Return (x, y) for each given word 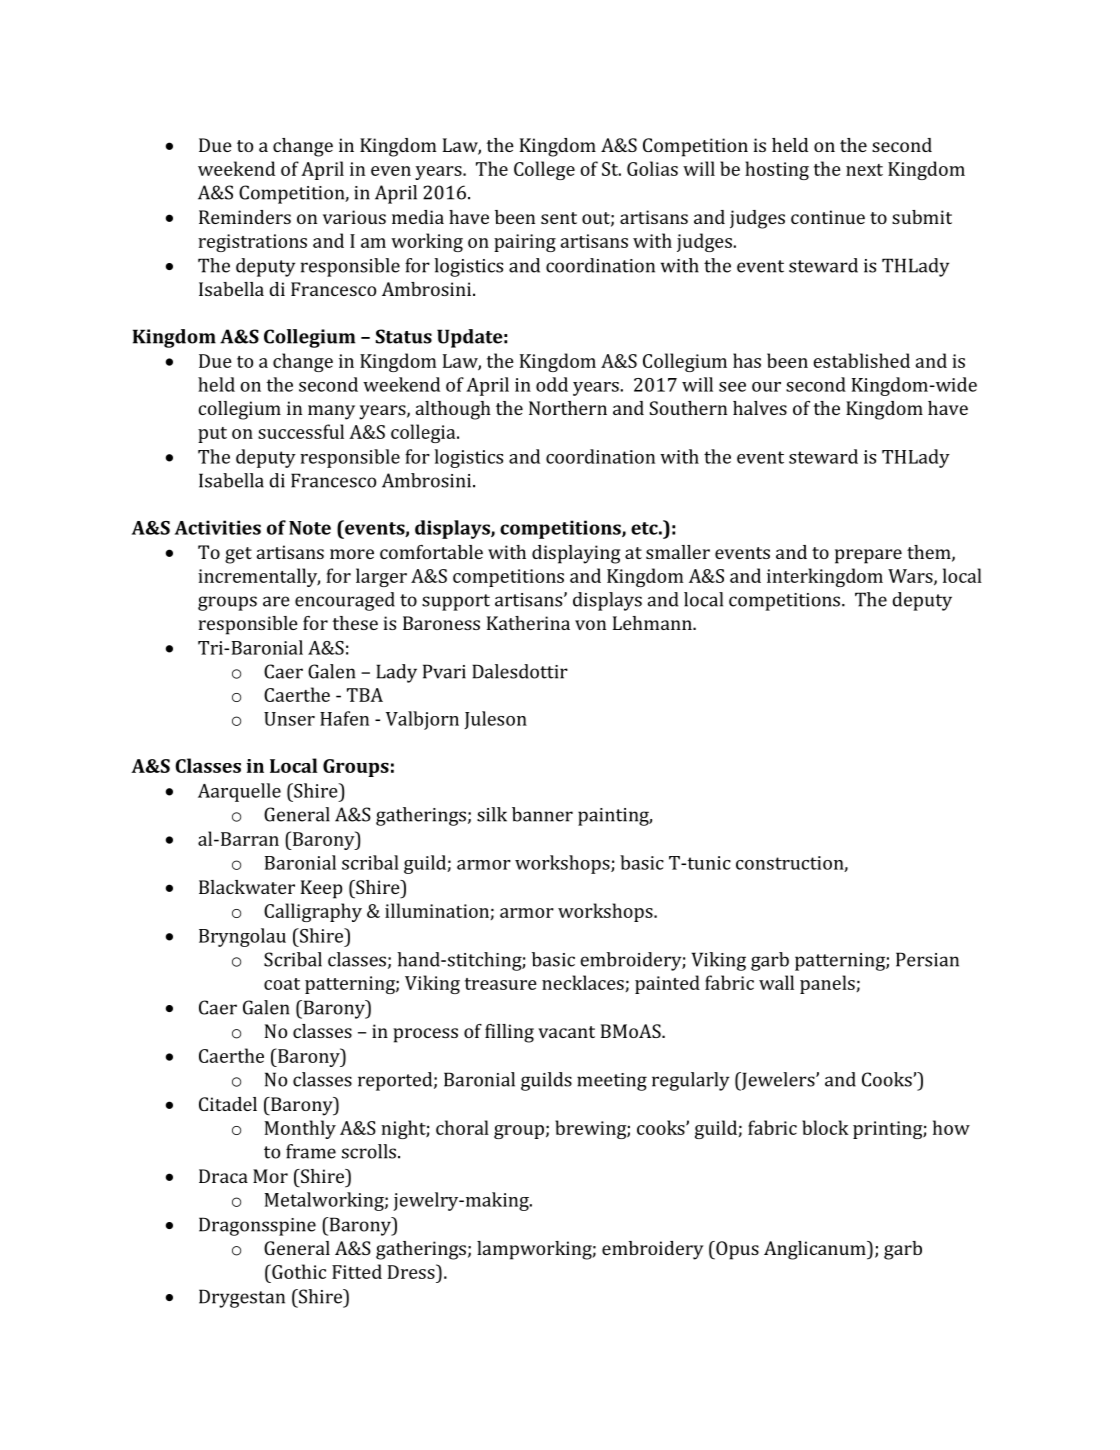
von (590, 625)
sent (559, 218)
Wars (911, 577)
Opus (736, 1250)
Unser (289, 719)
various (354, 217)
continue (828, 217)
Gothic (298, 1271)
